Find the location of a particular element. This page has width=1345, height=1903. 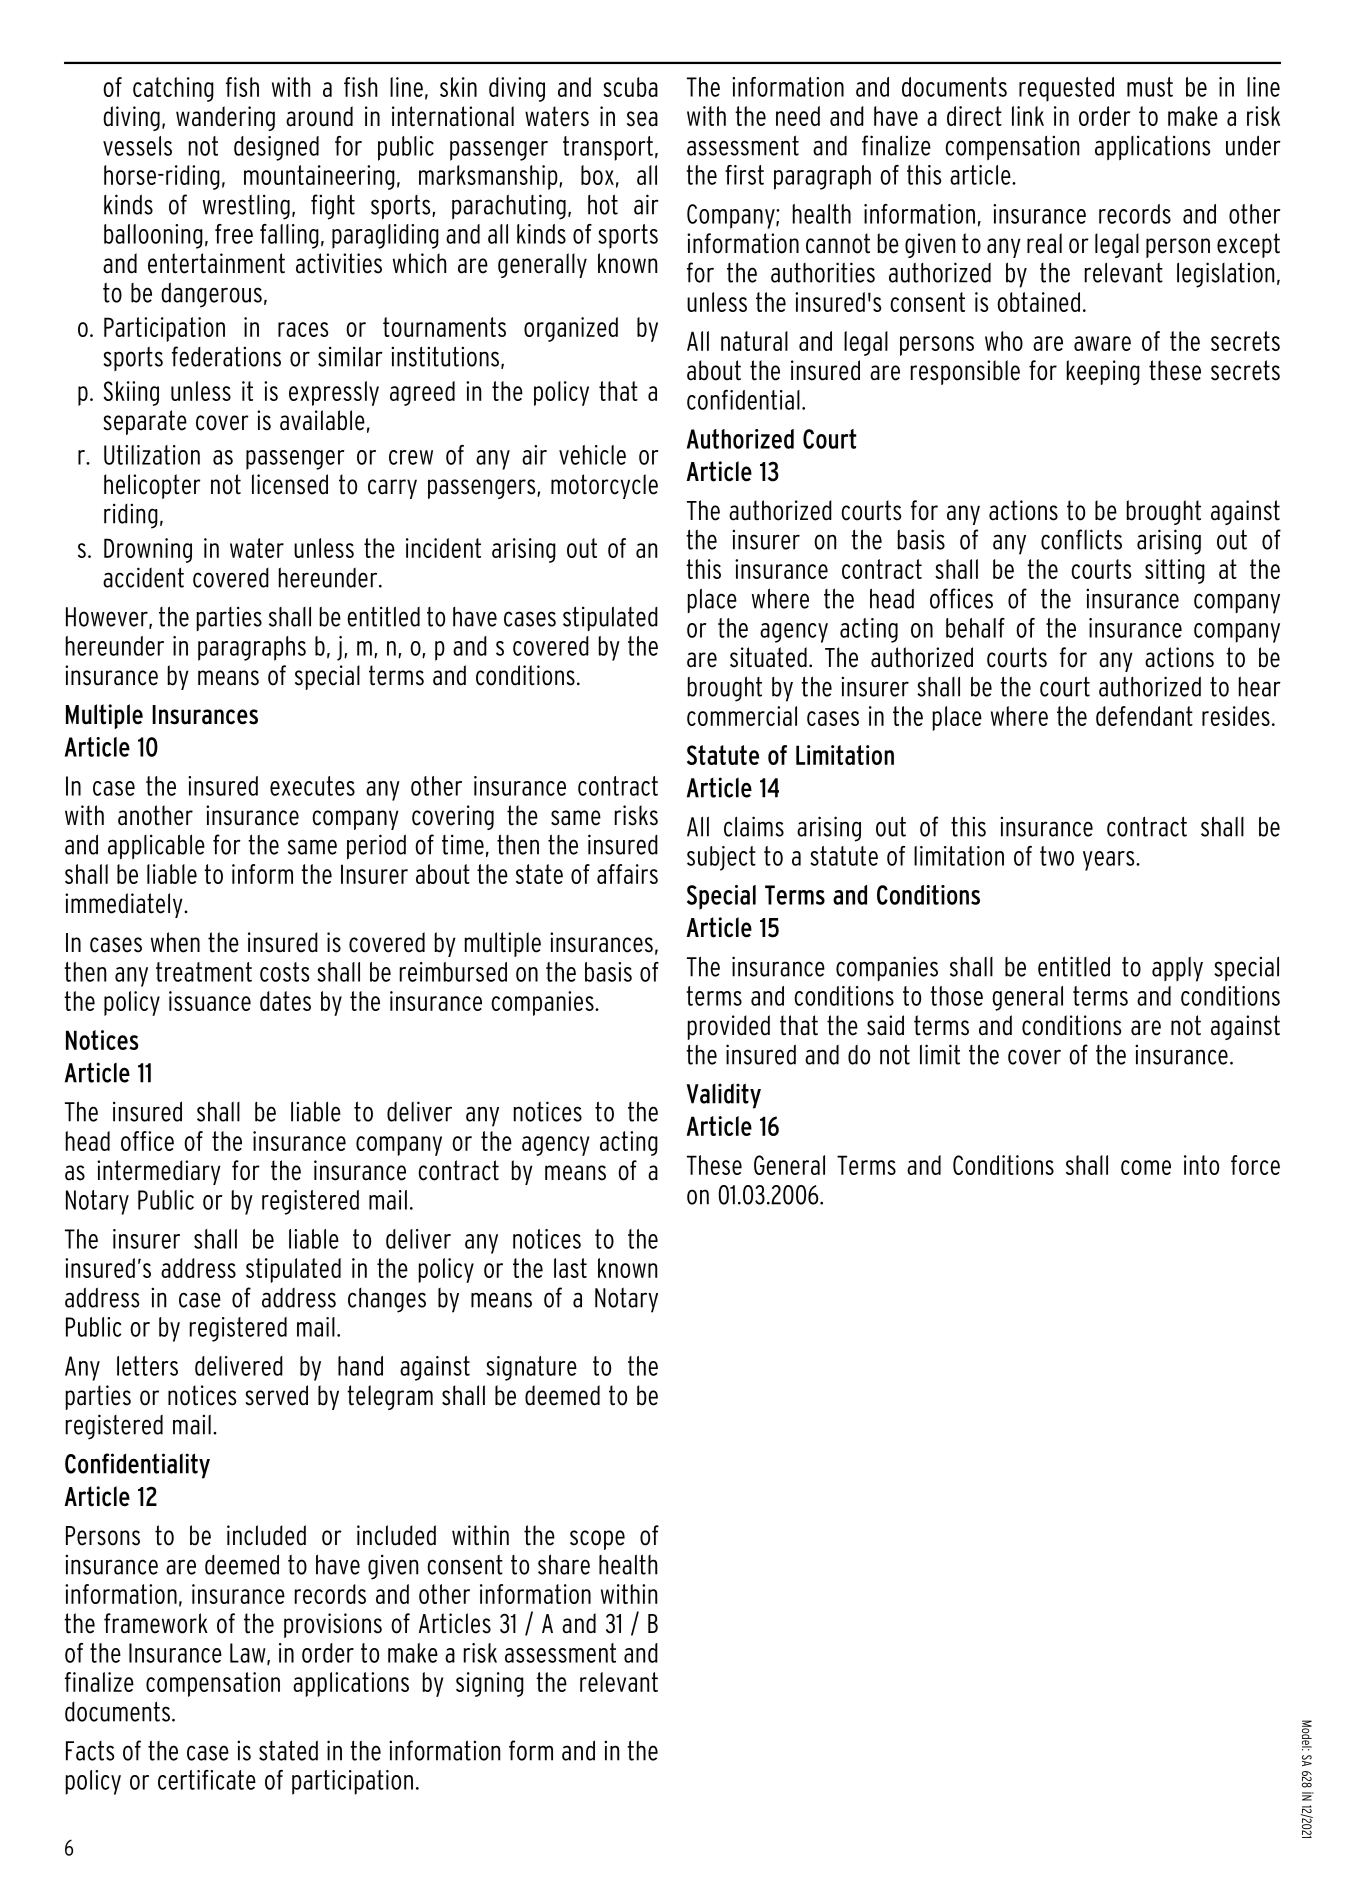

certificate is located at coordinates (207, 1780).
